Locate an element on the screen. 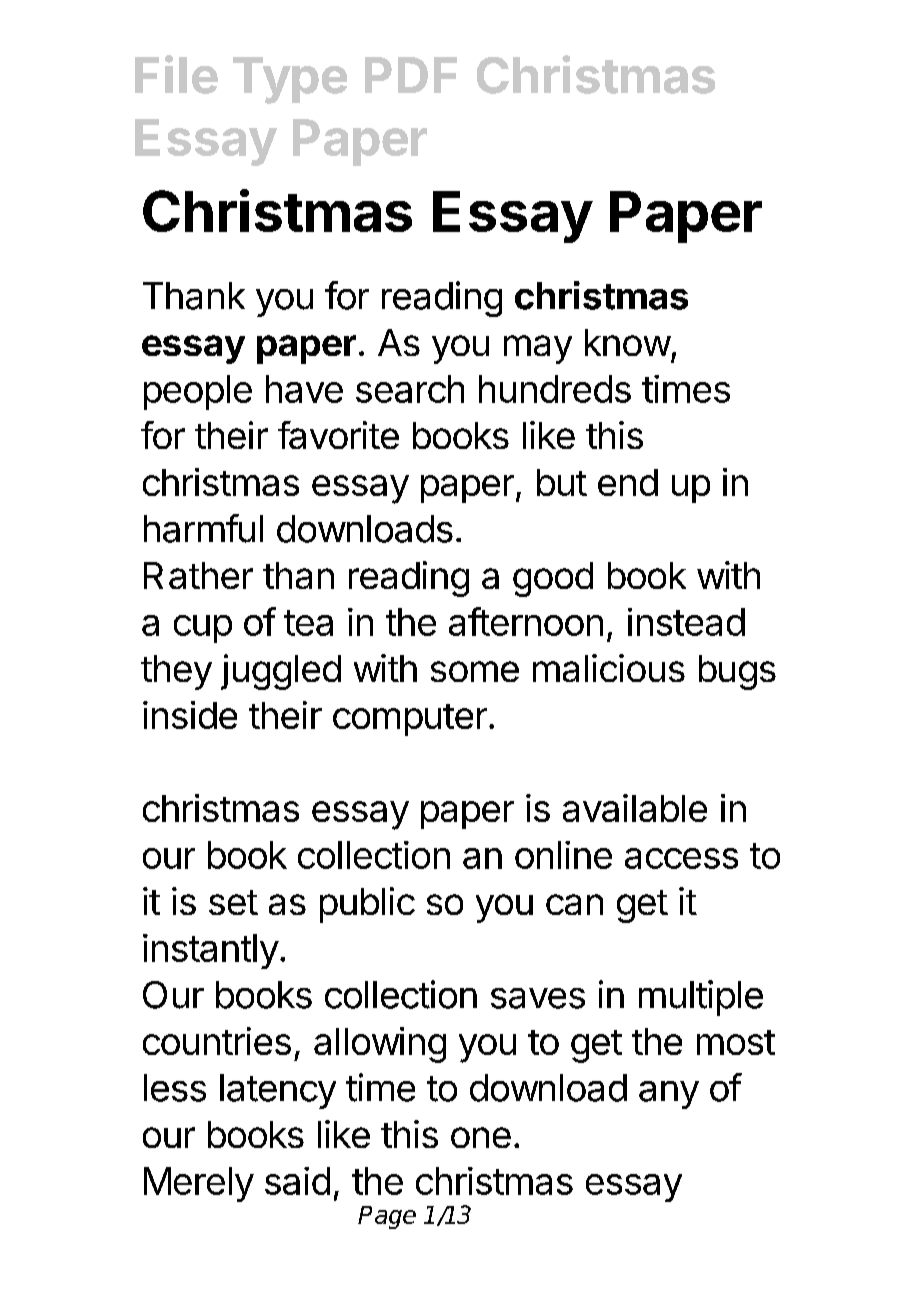 The width and height of the screenshot is (924, 1303). PDF is located at coordinates (411, 75).
